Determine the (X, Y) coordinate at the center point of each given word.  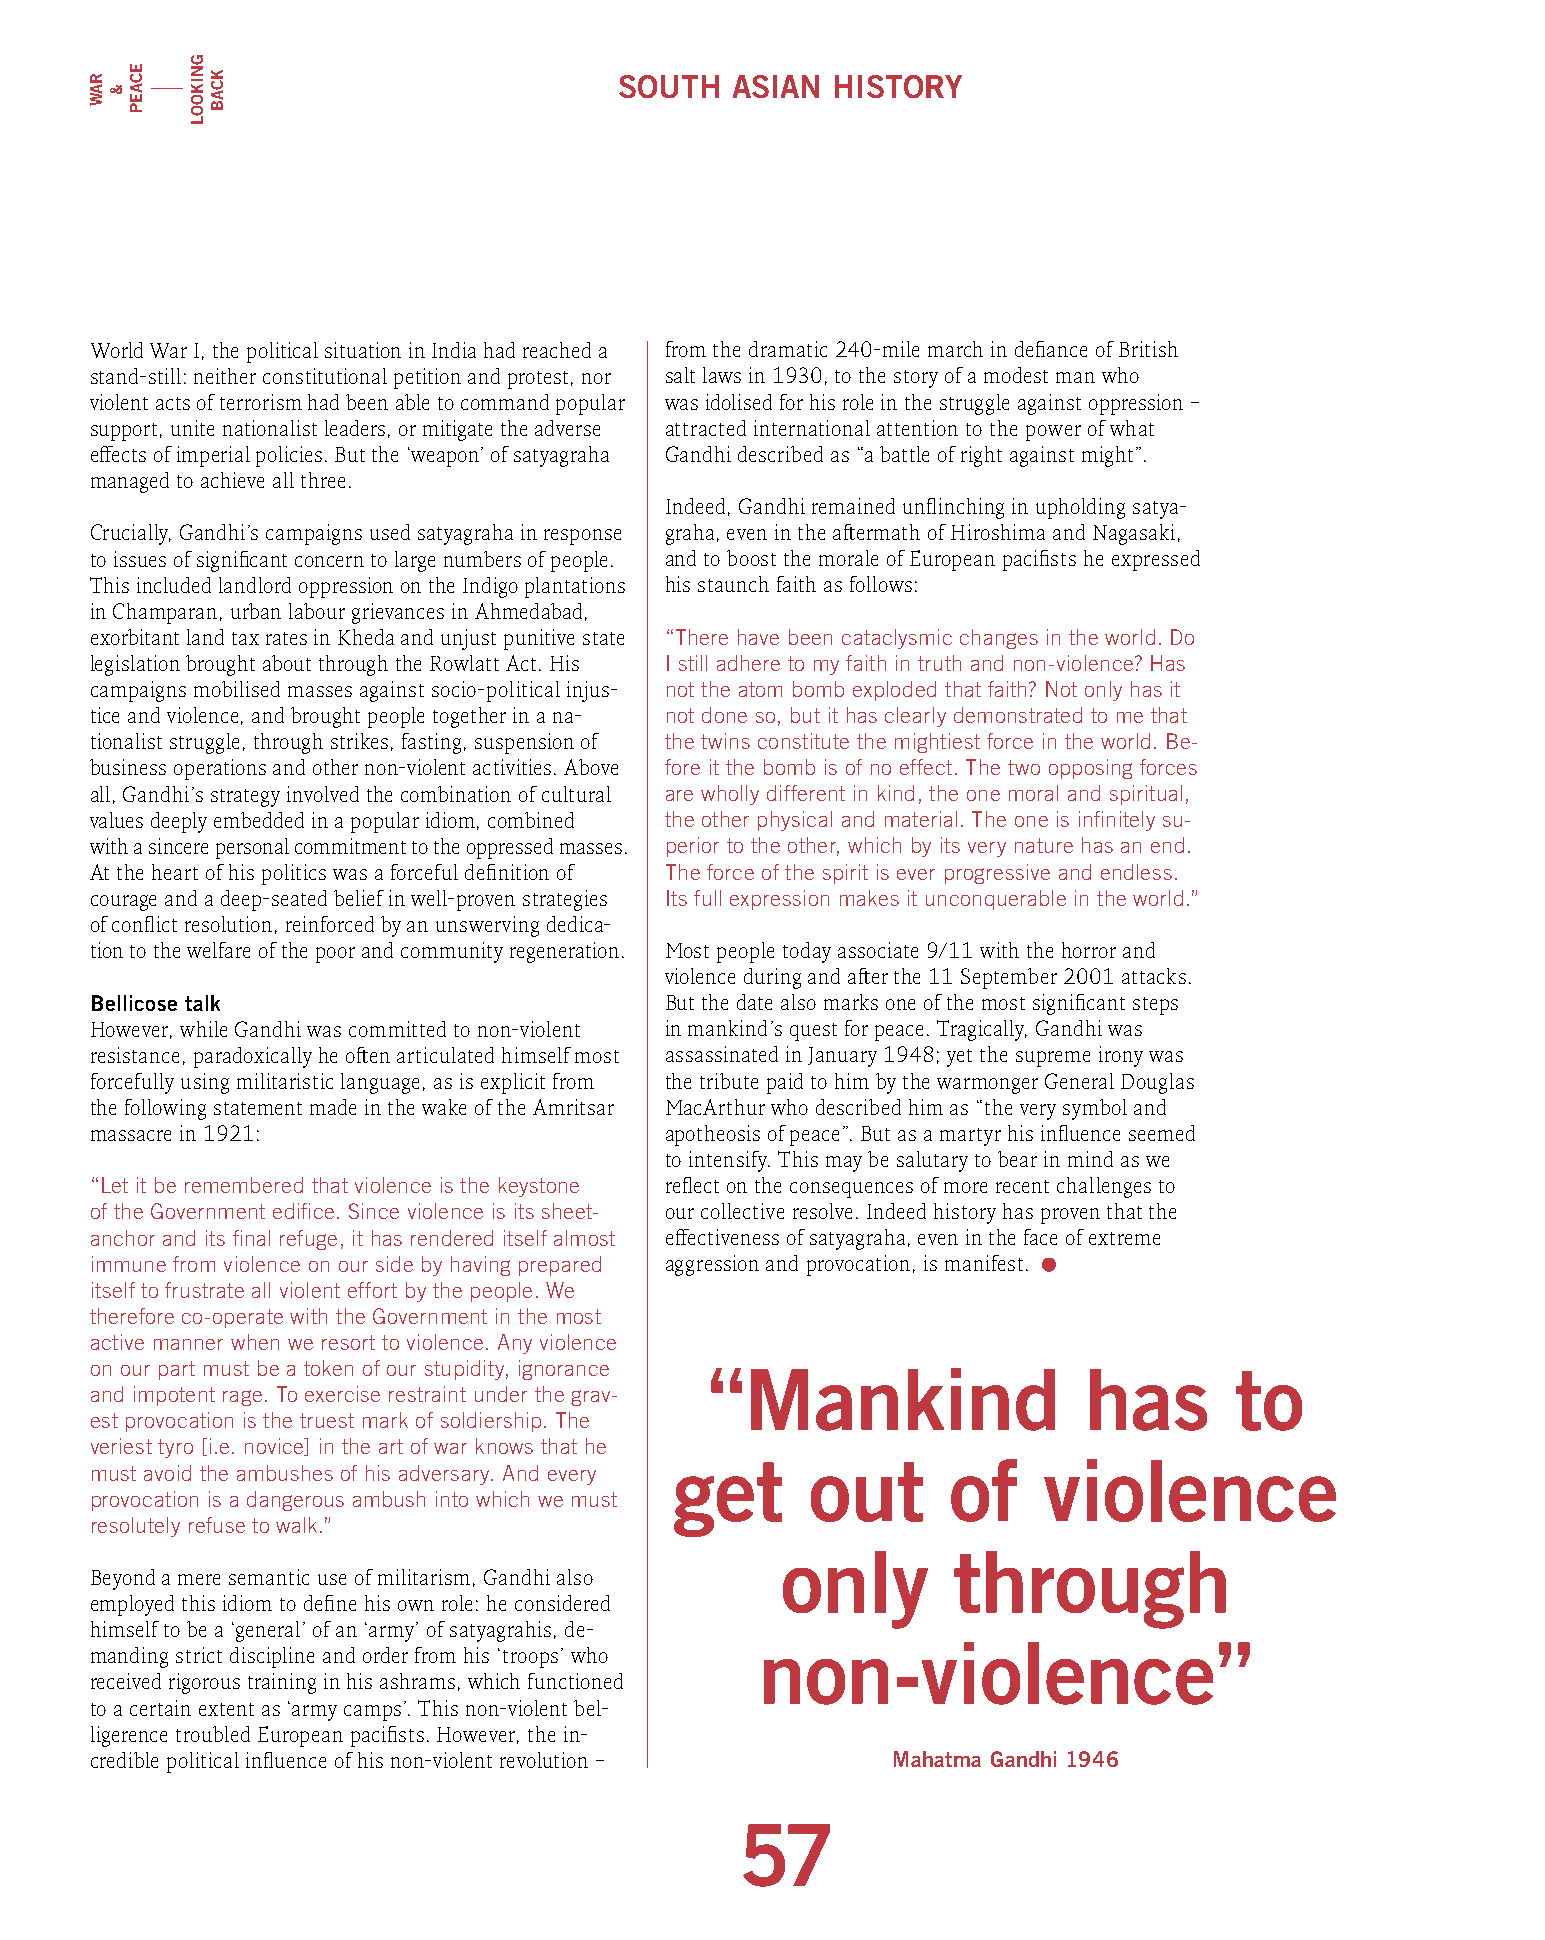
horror (1089, 950)
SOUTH (669, 86)
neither (225, 376)
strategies (565, 900)
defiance (1051, 349)
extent (226, 1709)
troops (530, 1659)
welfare (218, 950)
